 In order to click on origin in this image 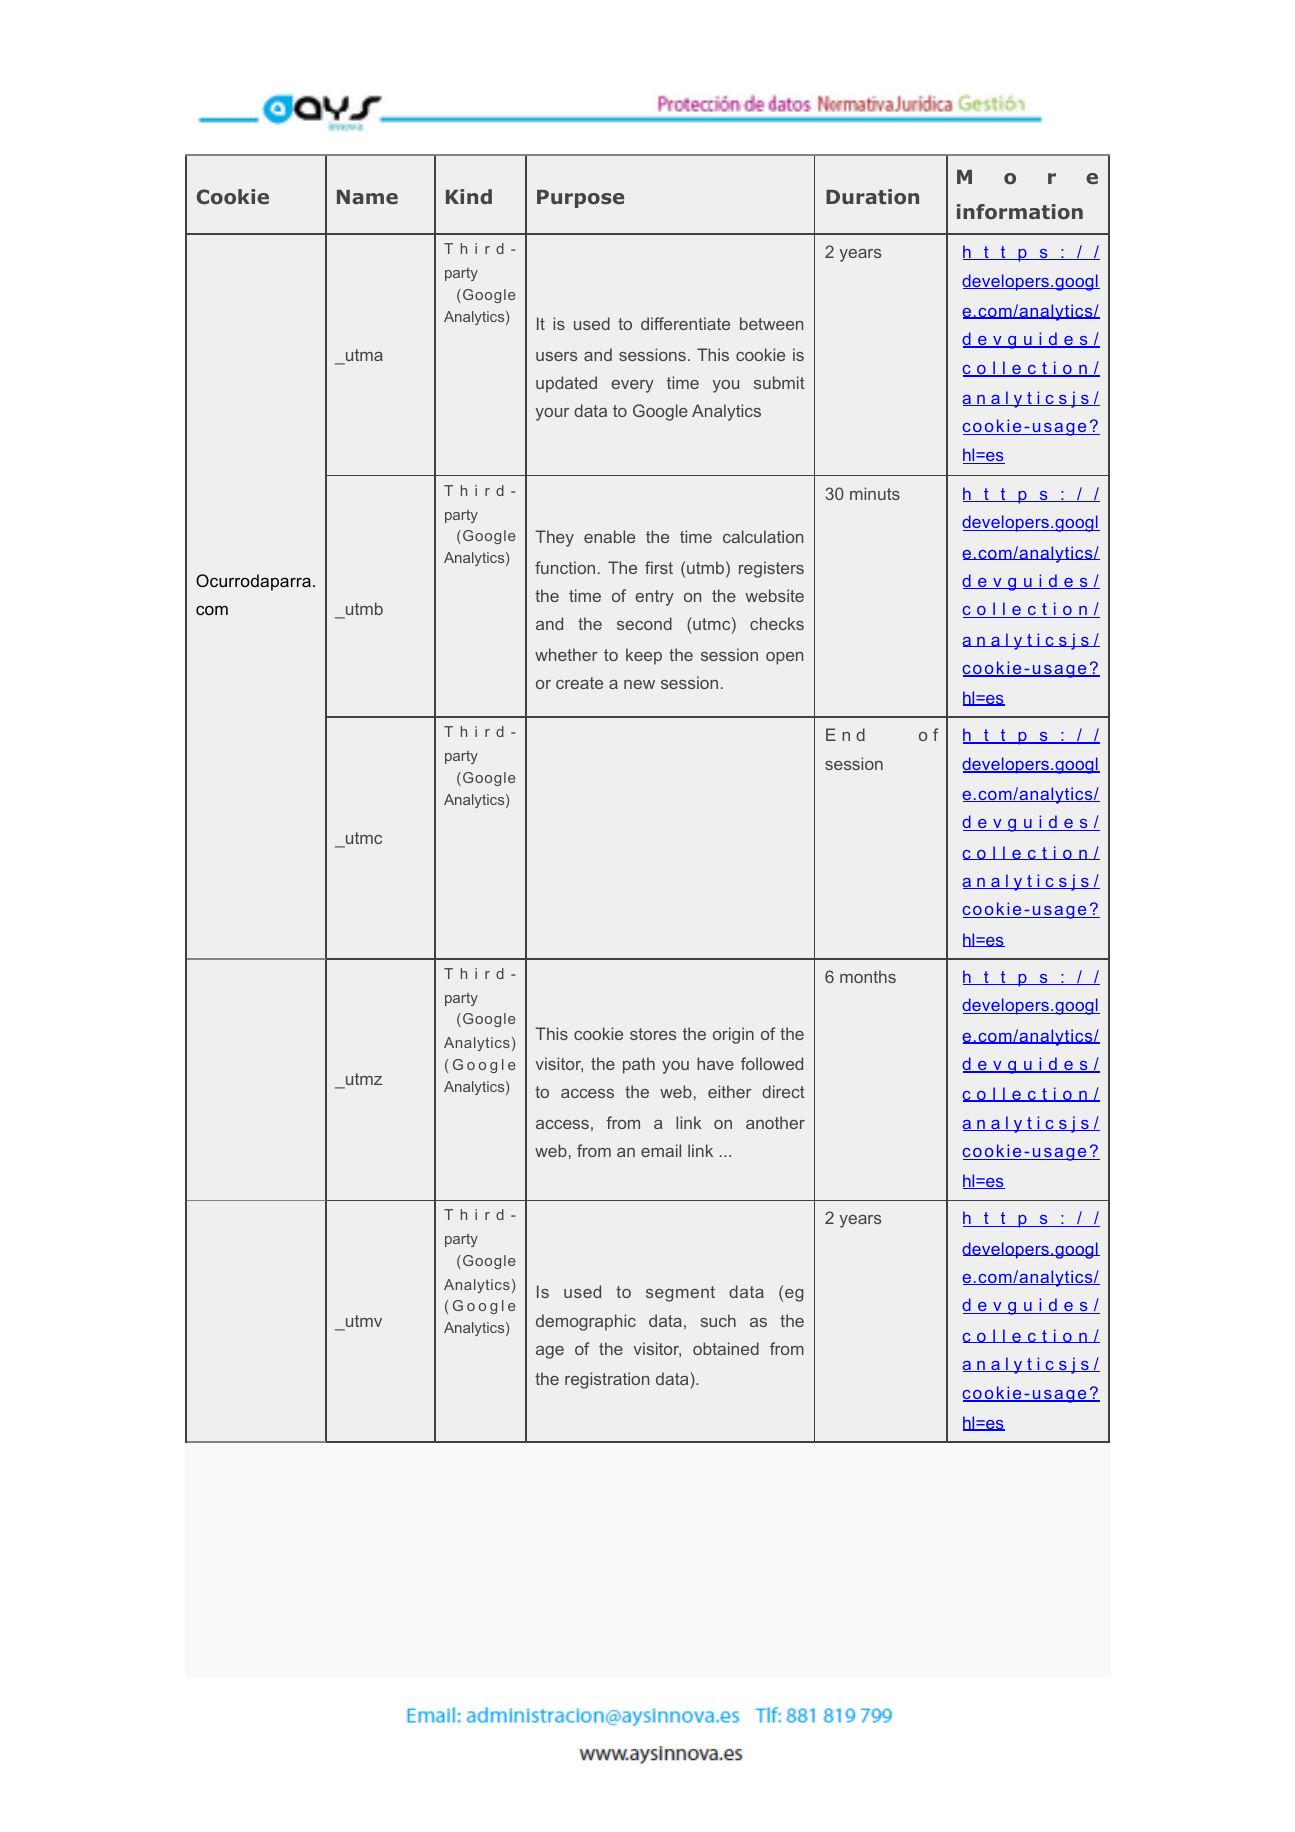, I will do `click(733, 1035)`.
